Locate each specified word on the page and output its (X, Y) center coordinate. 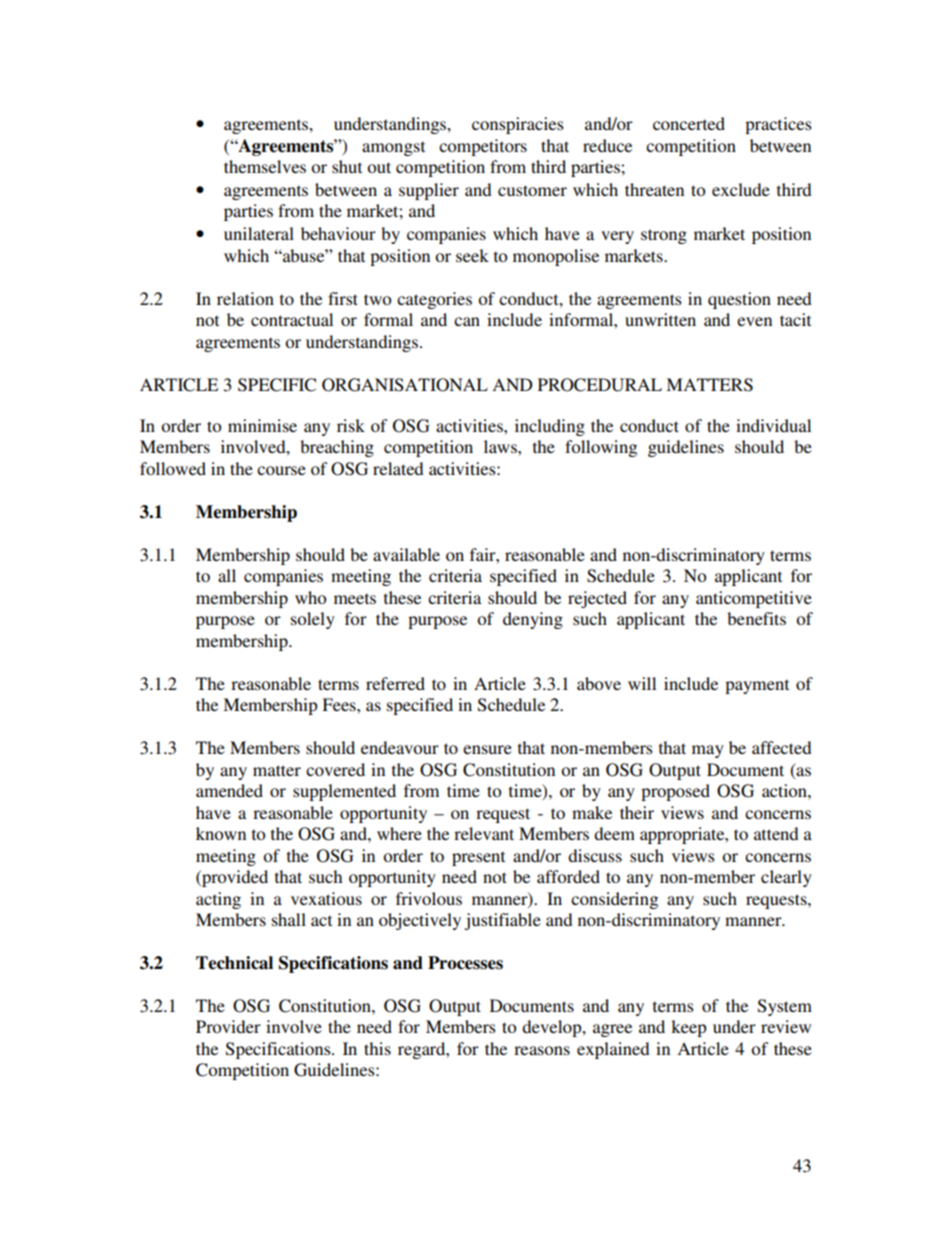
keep (689, 1028)
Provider (228, 1026)
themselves (265, 166)
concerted (689, 123)
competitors (483, 147)
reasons (542, 1050)
